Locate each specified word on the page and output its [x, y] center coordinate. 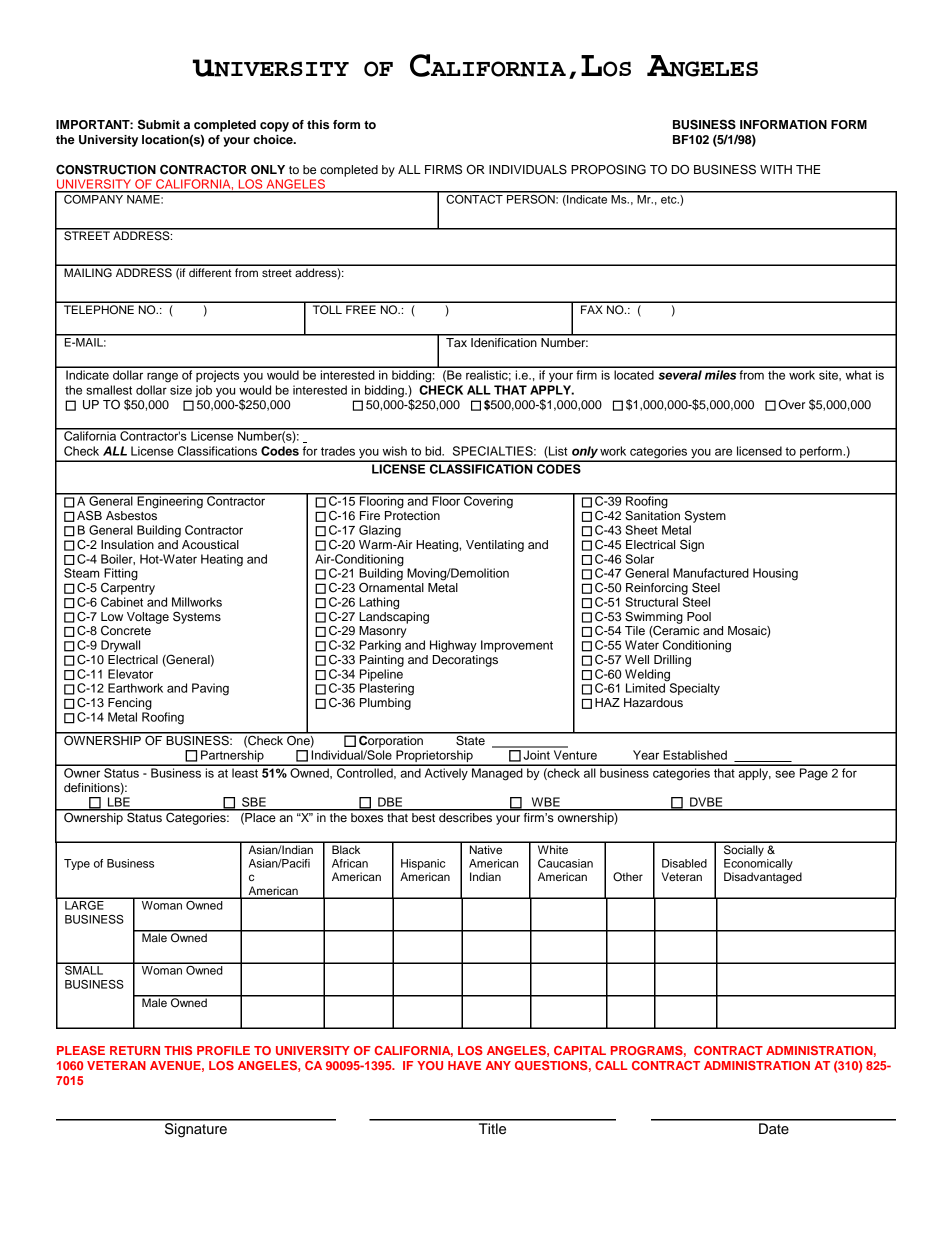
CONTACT [474, 198]
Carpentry [128, 587]
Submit [159, 124]
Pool [699, 616]
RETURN [135, 1050]
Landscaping [394, 616]
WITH [776, 169]
